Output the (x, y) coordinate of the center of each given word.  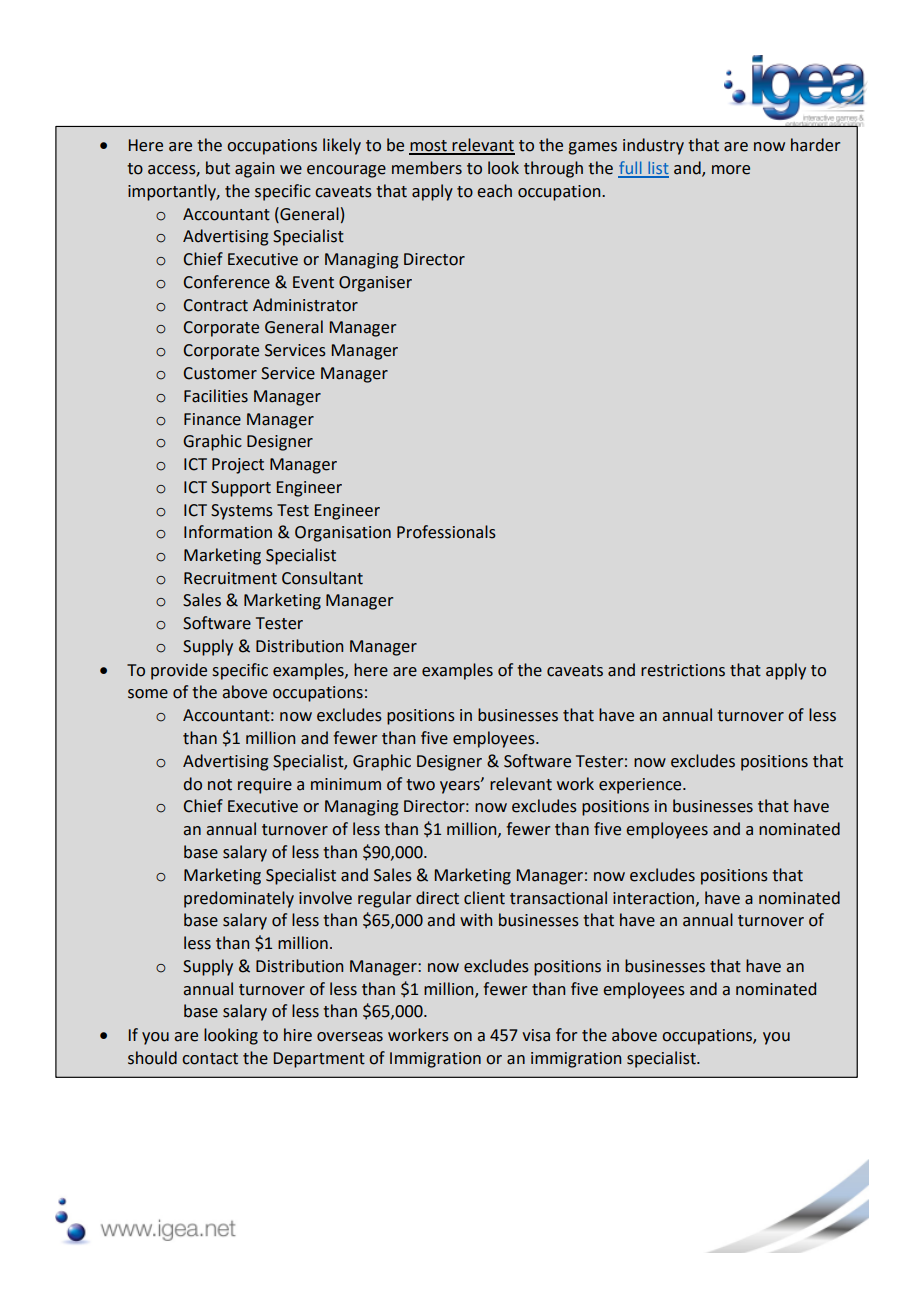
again (254, 170)
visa (536, 1035)
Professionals (446, 532)
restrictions (683, 670)
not (220, 785)
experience (641, 786)
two (420, 785)
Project (238, 466)
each (494, 191)
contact (210, 1059)
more (731, 170)
